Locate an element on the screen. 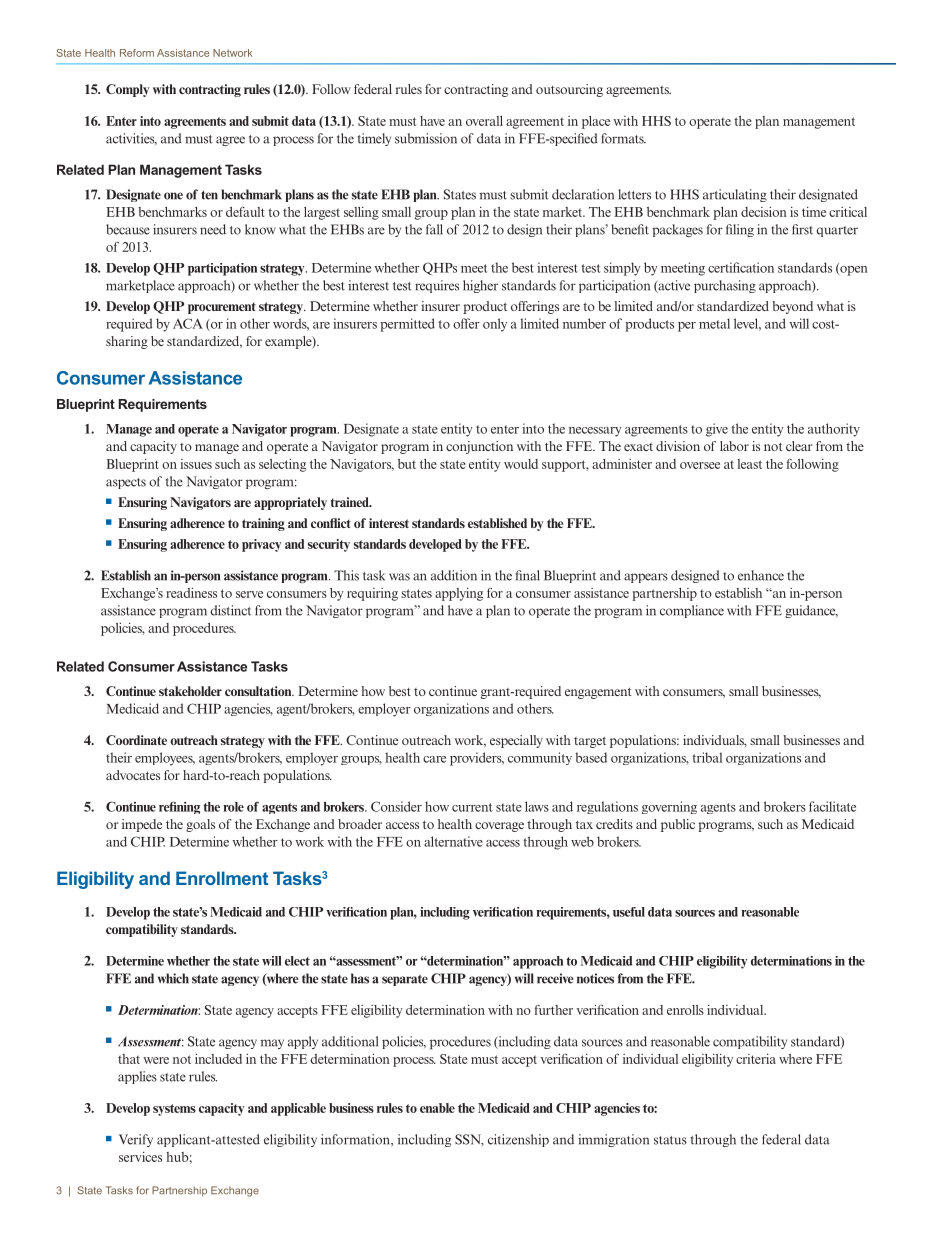 The image size is (952, 1233). distinct is located at coordinates (230, 610).
